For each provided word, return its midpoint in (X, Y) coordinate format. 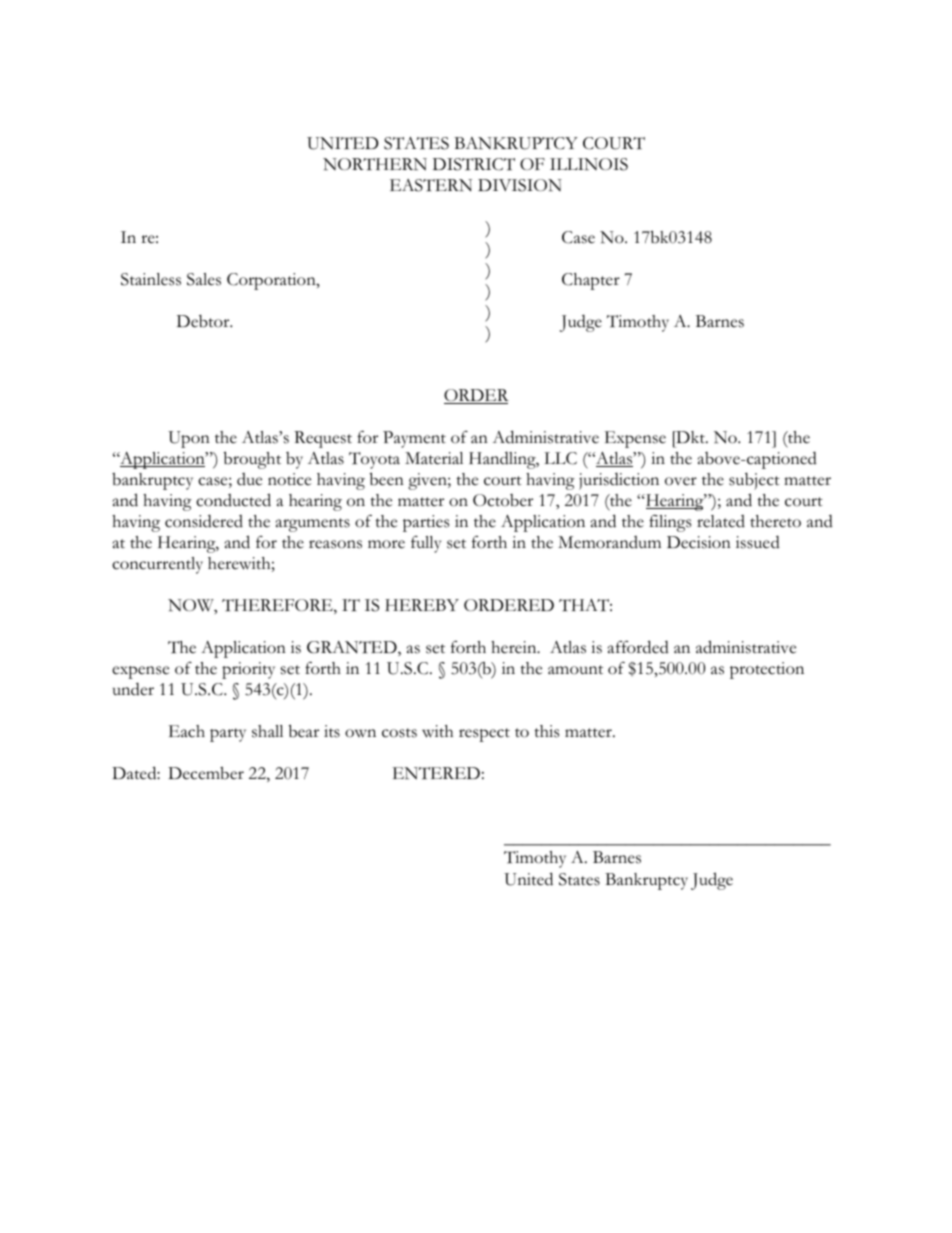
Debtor (204, 321)
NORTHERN (375, 164)
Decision (699, 542)
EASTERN (431, 185)
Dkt (690, 437)
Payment (414, 439)
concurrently (157, 565)
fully (426, 544)
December (206, 773)
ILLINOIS (589, 164)
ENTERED (436, 773)
